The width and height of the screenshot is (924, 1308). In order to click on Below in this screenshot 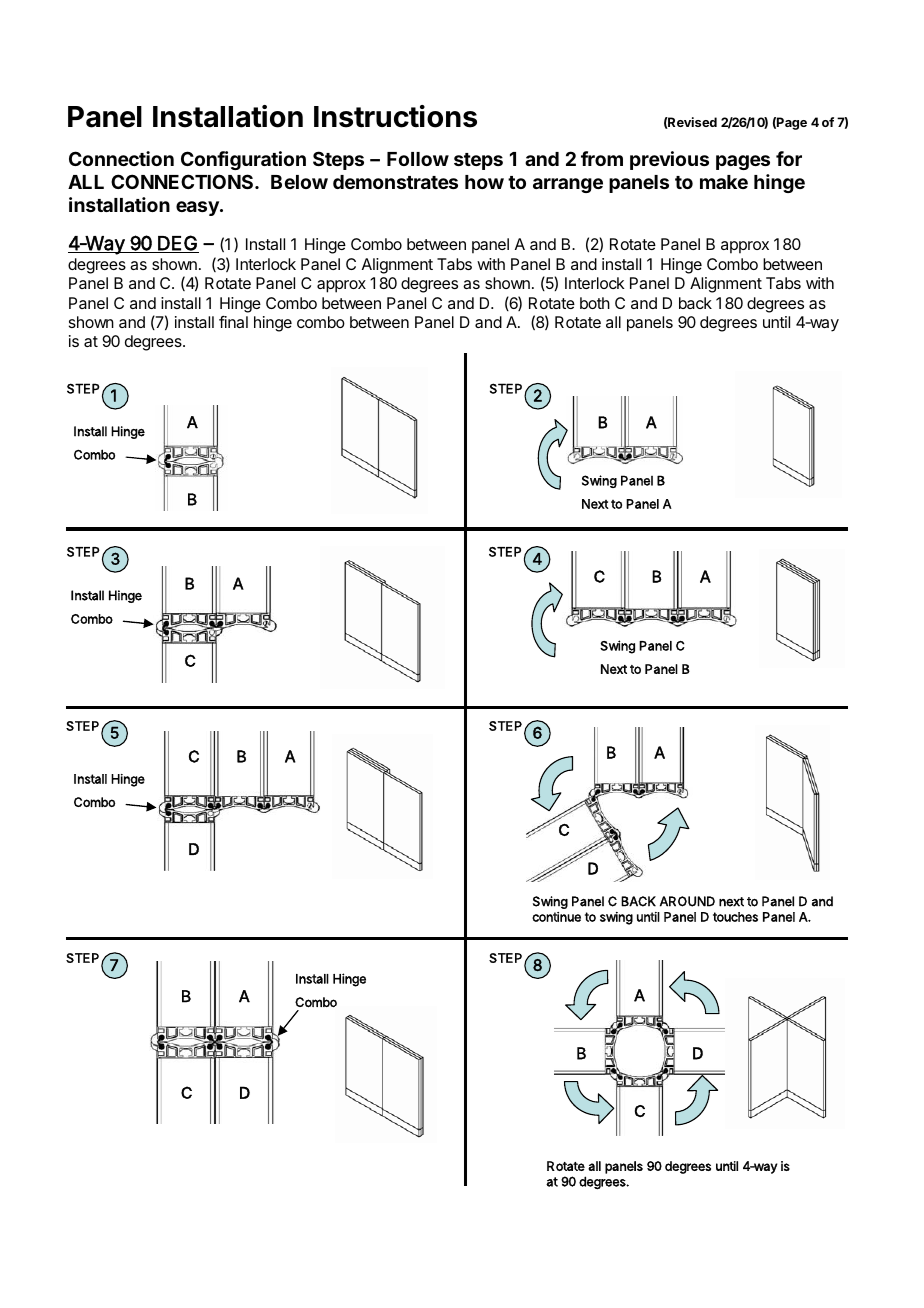, I will do `click(299, 182)`.
